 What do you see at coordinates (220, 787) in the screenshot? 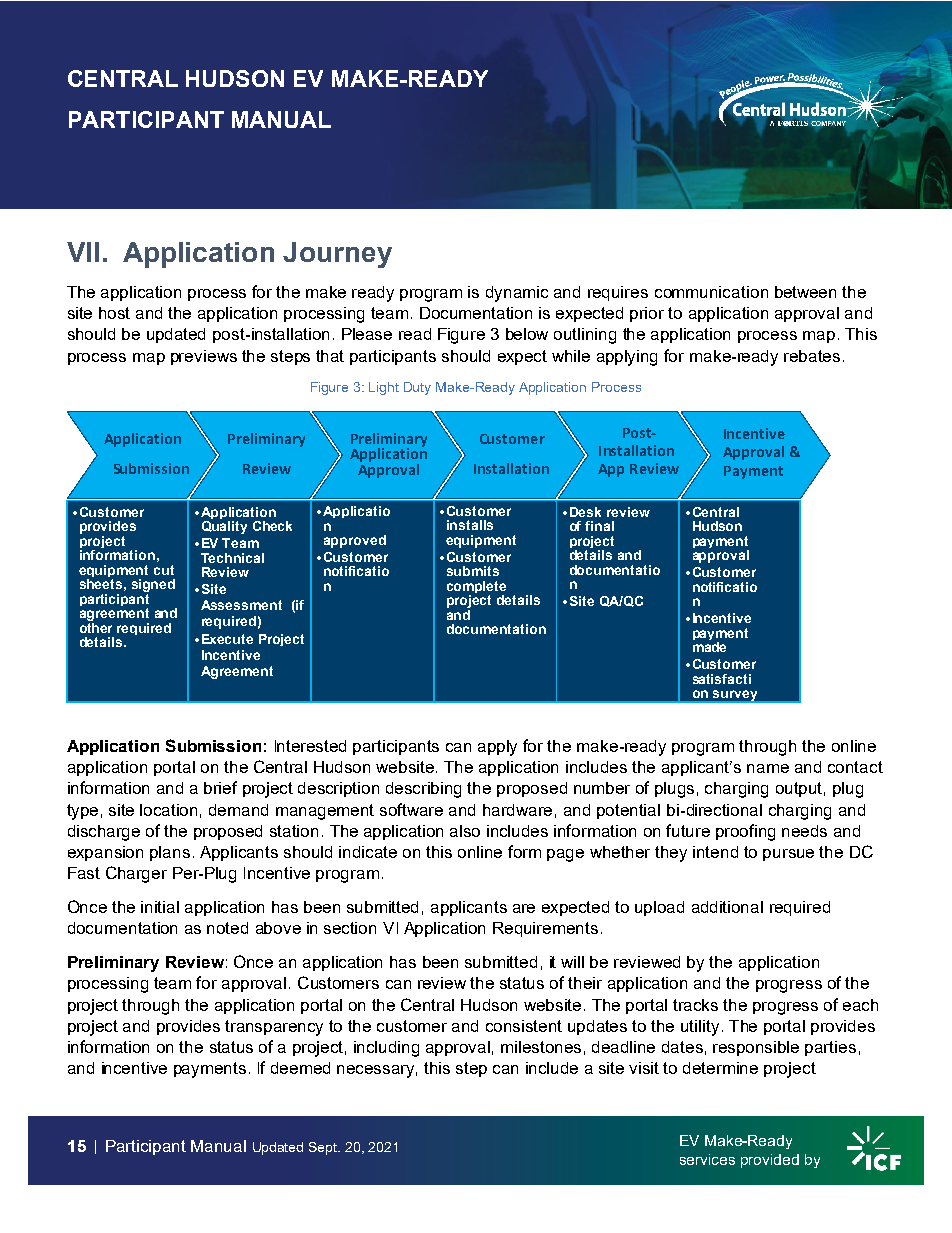
I see `brief` at bounding box center [220, 787].
